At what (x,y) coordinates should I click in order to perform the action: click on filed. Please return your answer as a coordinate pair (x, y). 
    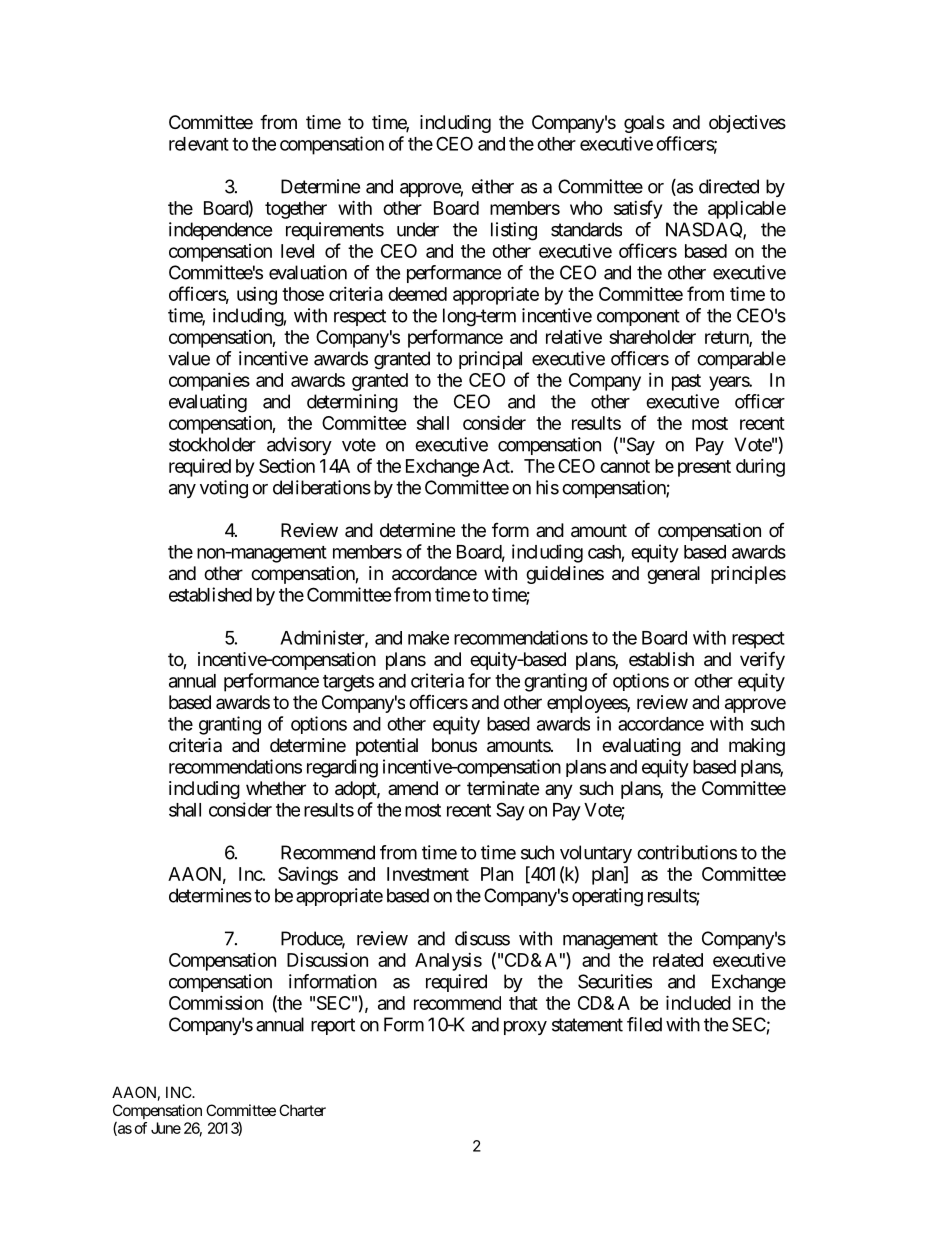
    Looking at the image, I should click on (644, 1024).
